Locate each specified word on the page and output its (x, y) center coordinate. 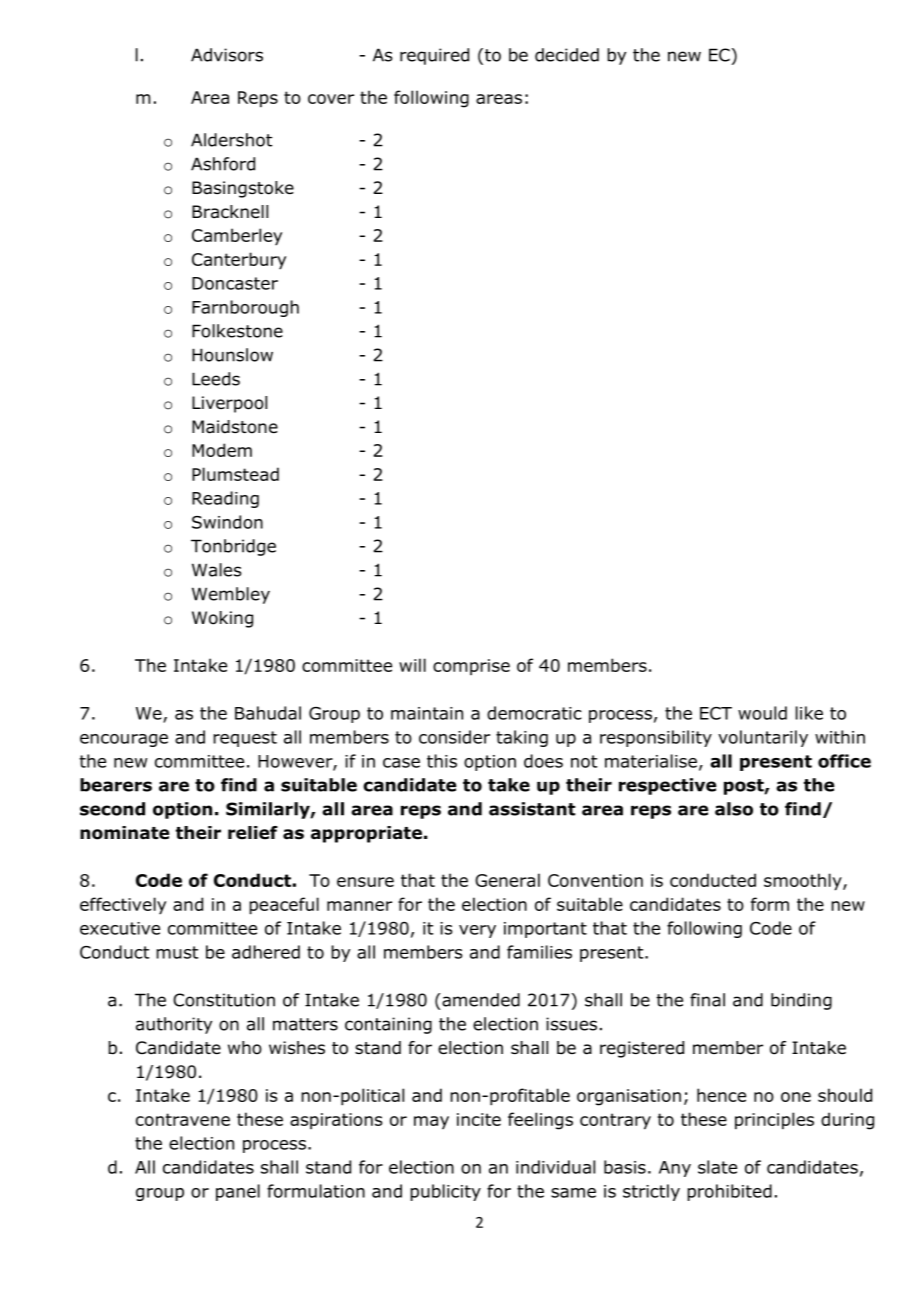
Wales (217, 570)
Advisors (227, 55)
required (434, 56)
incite (479, 1119)
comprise (471, 667)
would (762, 713)
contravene (183, 1119)
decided (567, 55)
